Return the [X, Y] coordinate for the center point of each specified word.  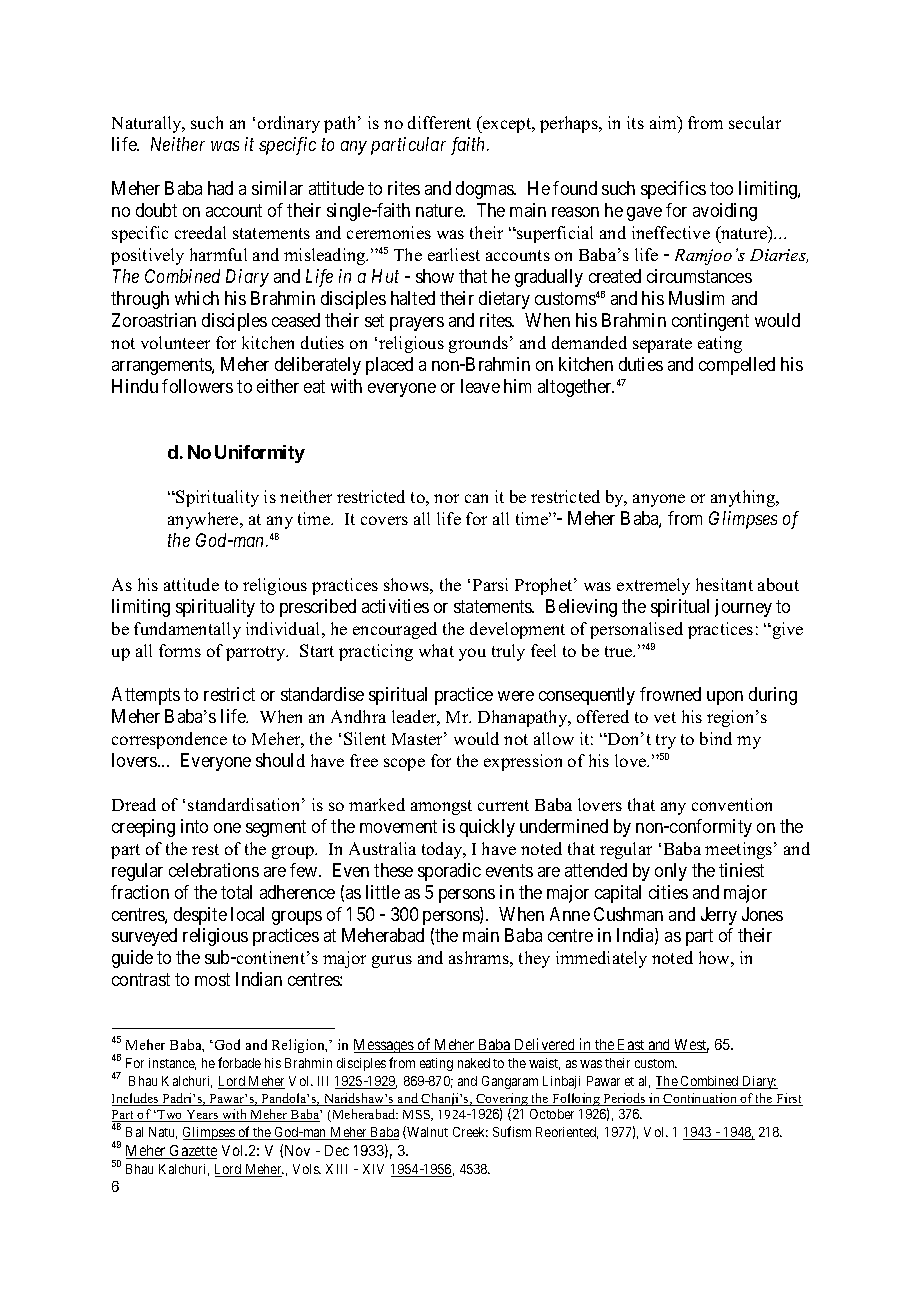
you [472, 654]
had [220, 188]
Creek [470, 1132]
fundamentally [187, 630]
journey [743, 608]
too [721, 188]
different [439, 122]
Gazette [192, 1152]
